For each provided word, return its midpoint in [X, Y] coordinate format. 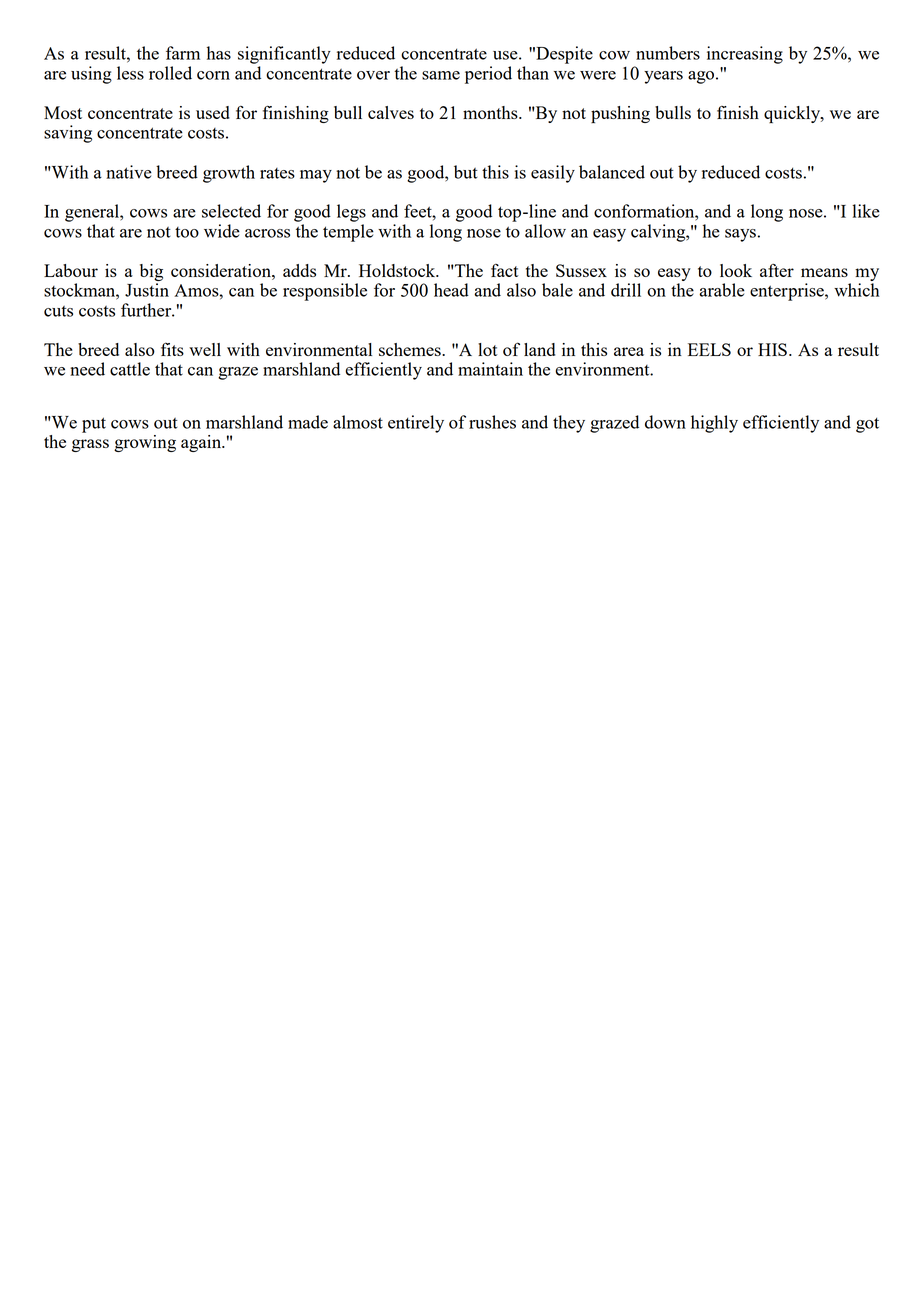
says [740, 235]
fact [505, 270]
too [187, 232]
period [488, 75]
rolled [170, 73]
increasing [745, 55]
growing [145, 443]
